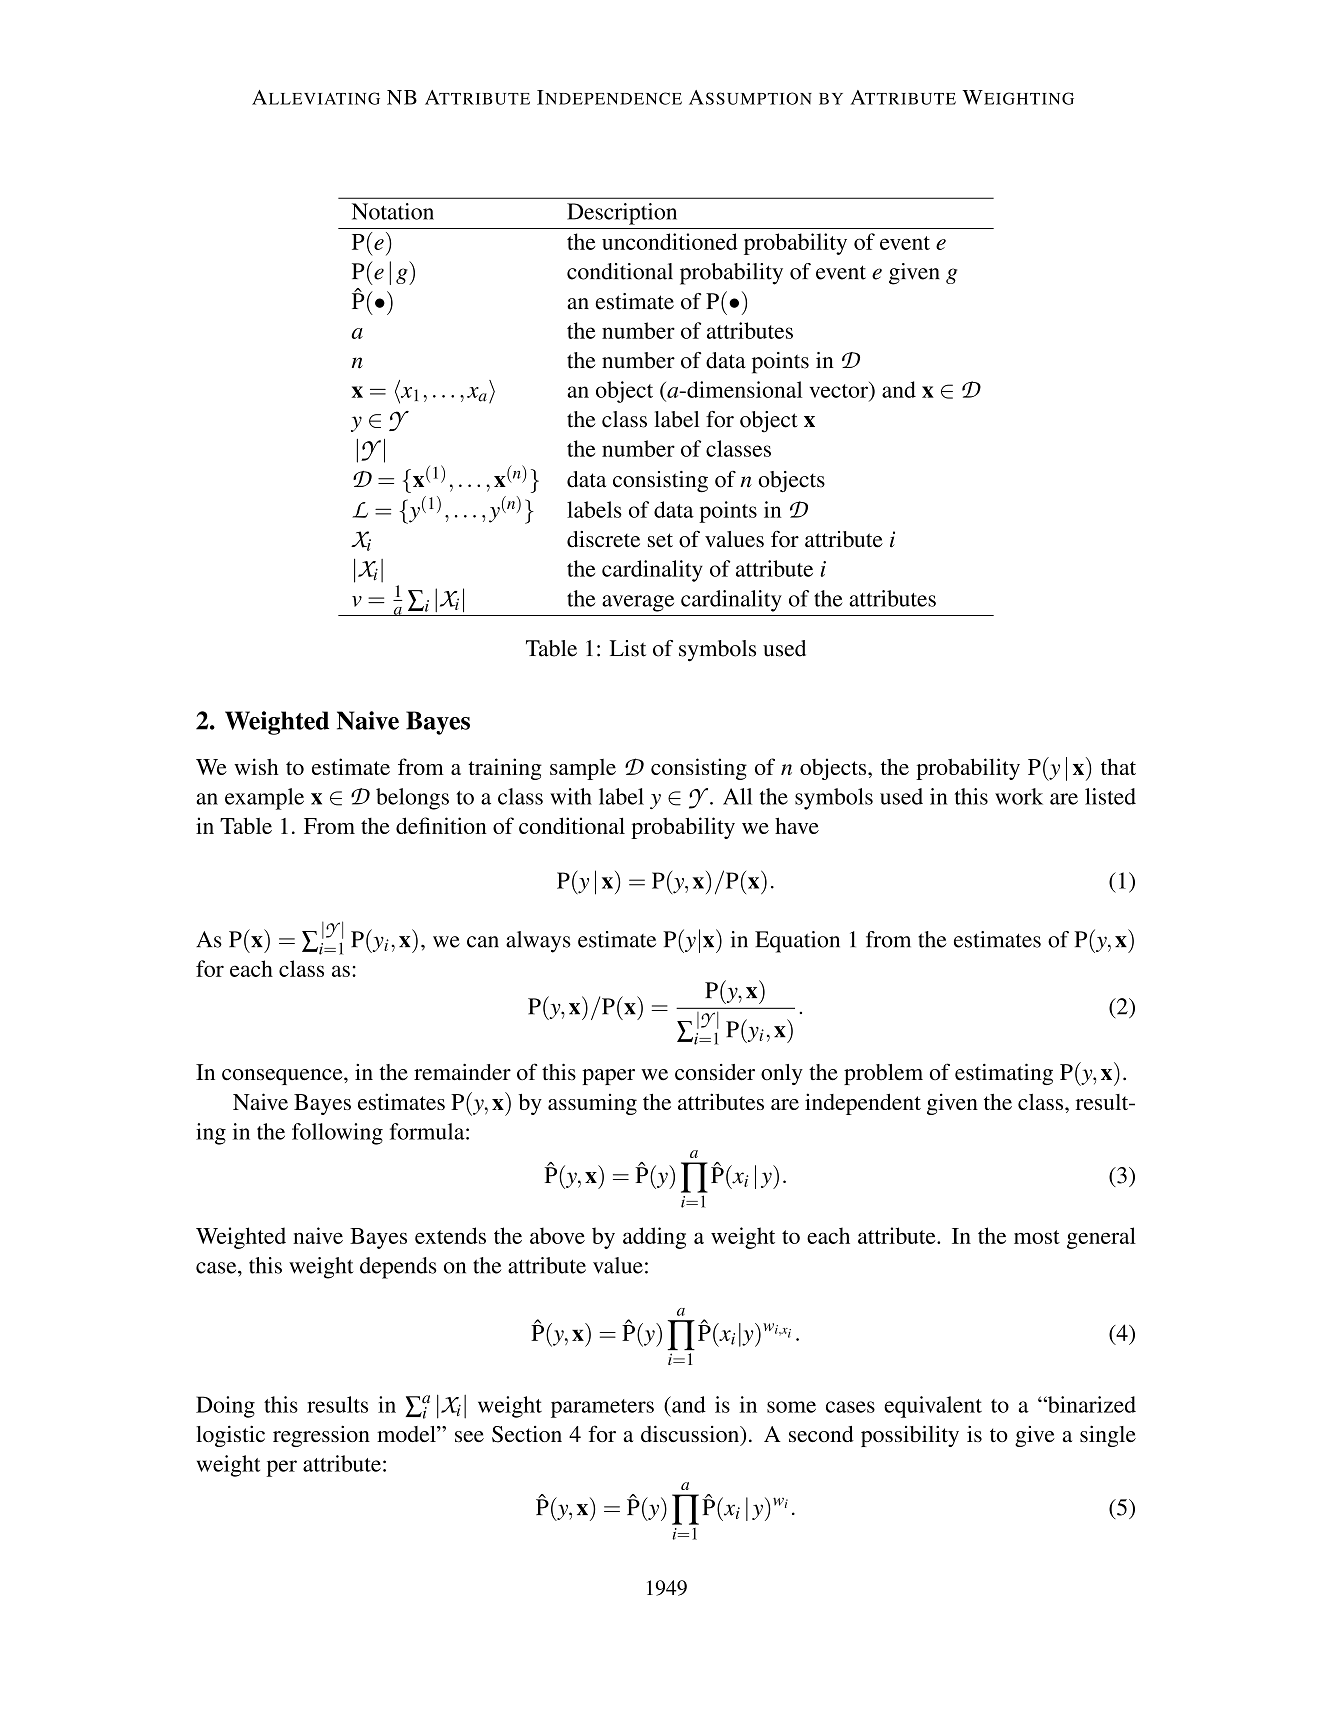 Image resolution: width=1332 pixels, height=1724 pixels. I want to click on equivalent, so click(933, 1407).
